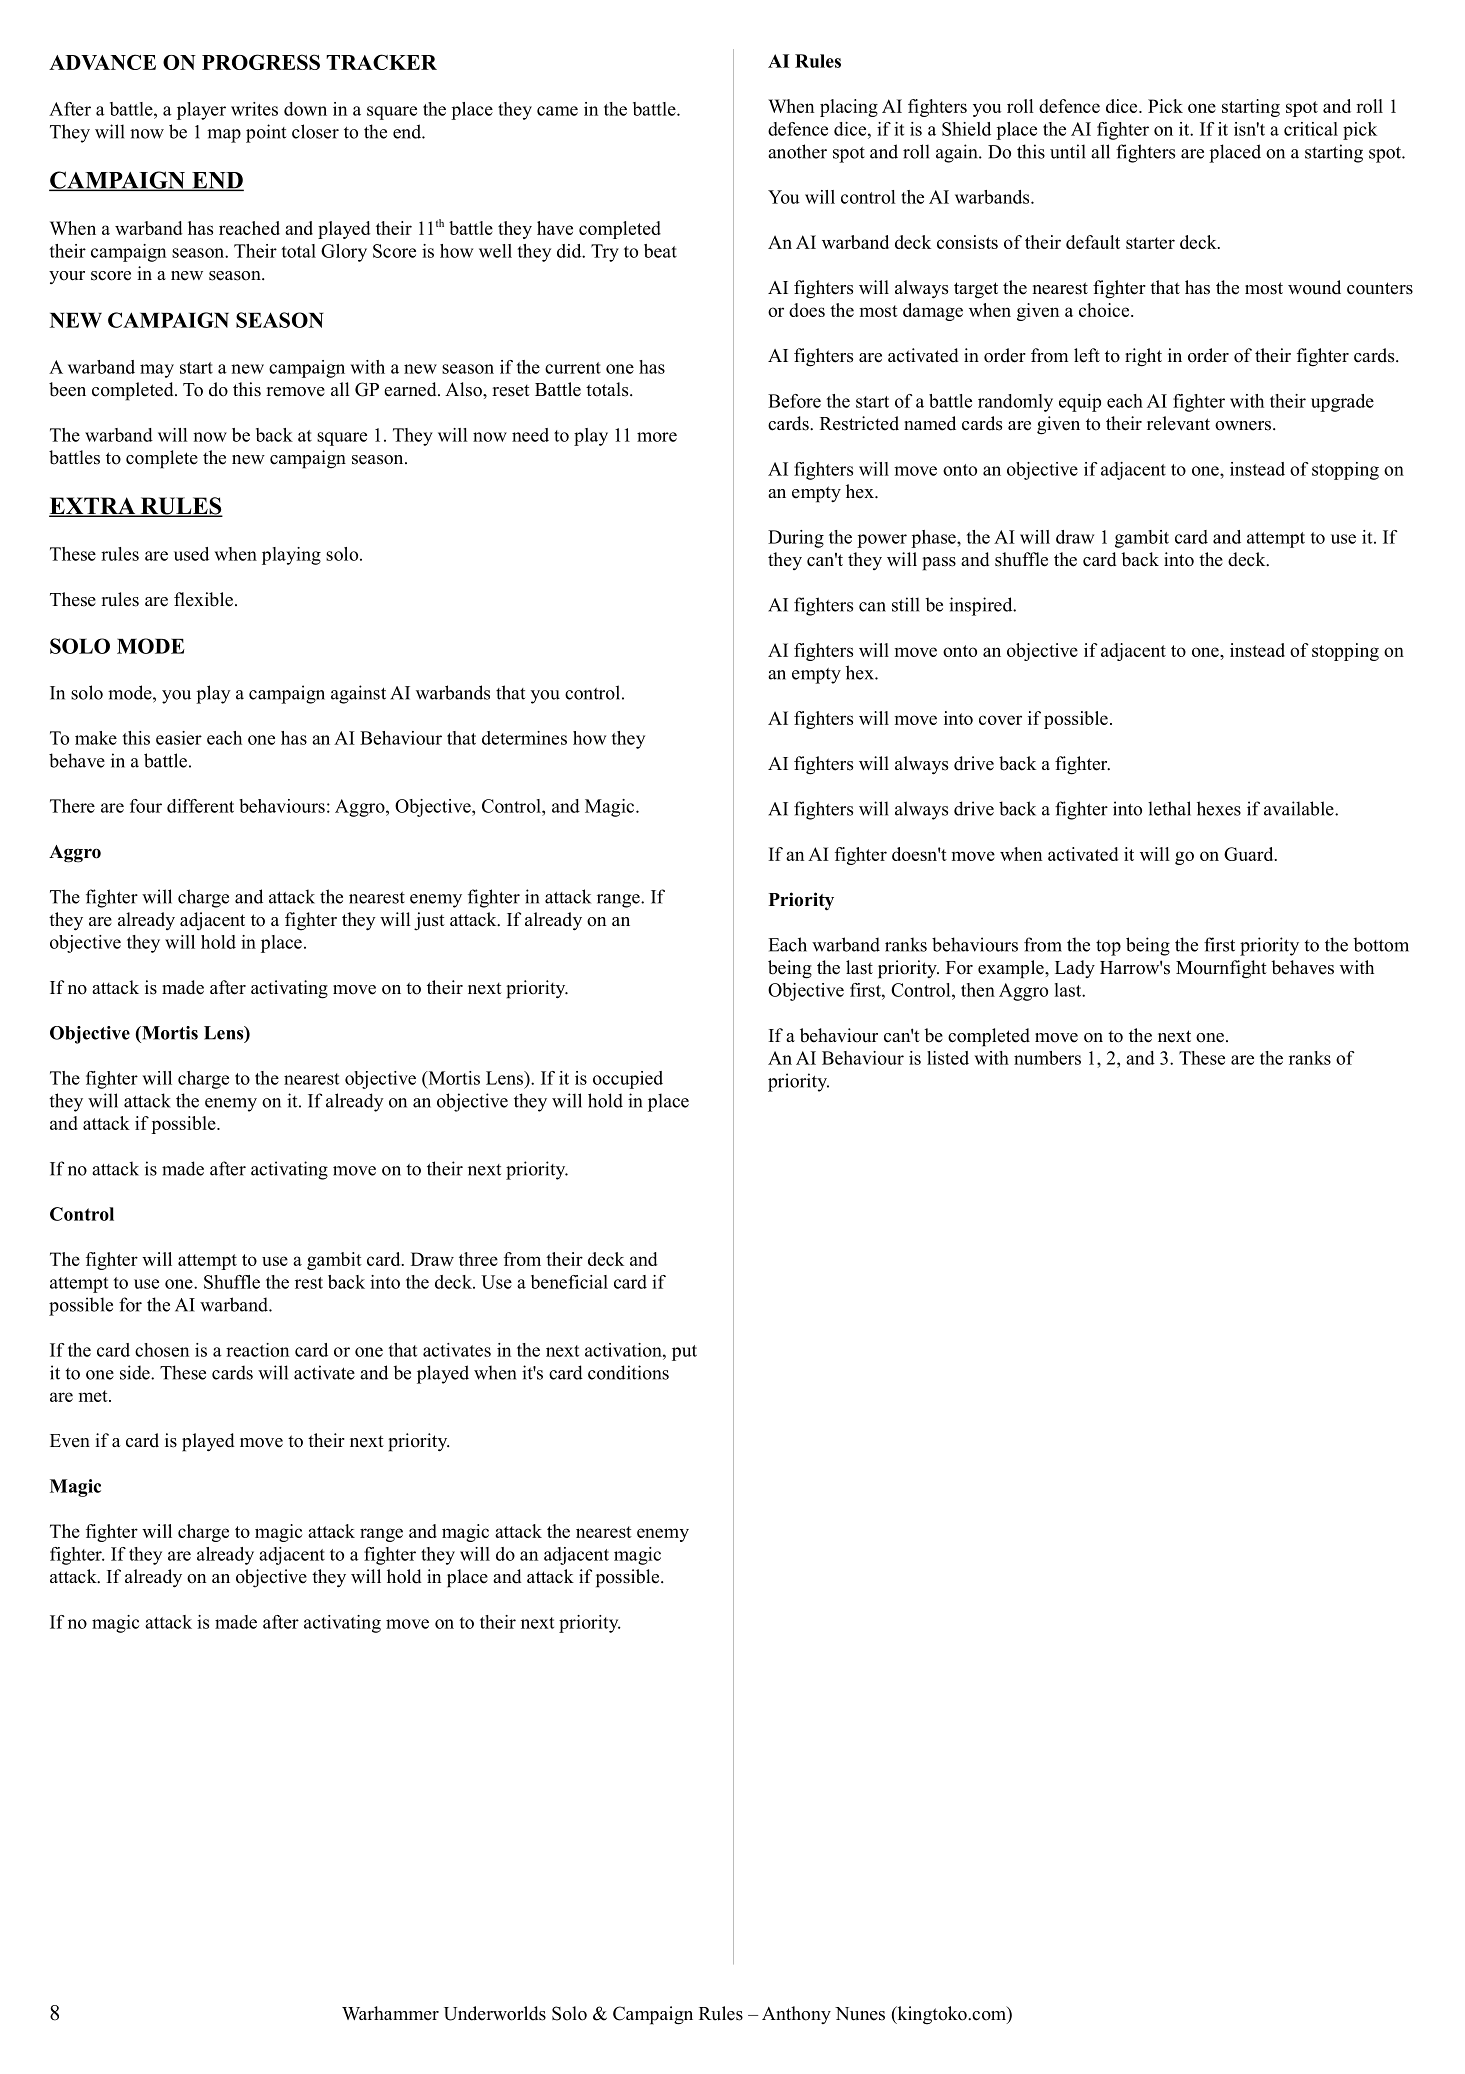 Image resolution: width=1465 pixels, height=2074 pixels. What do you see at coordinates (684, 1353) in the screenshot?
I see `put` at bounding box center [684, 1353].
